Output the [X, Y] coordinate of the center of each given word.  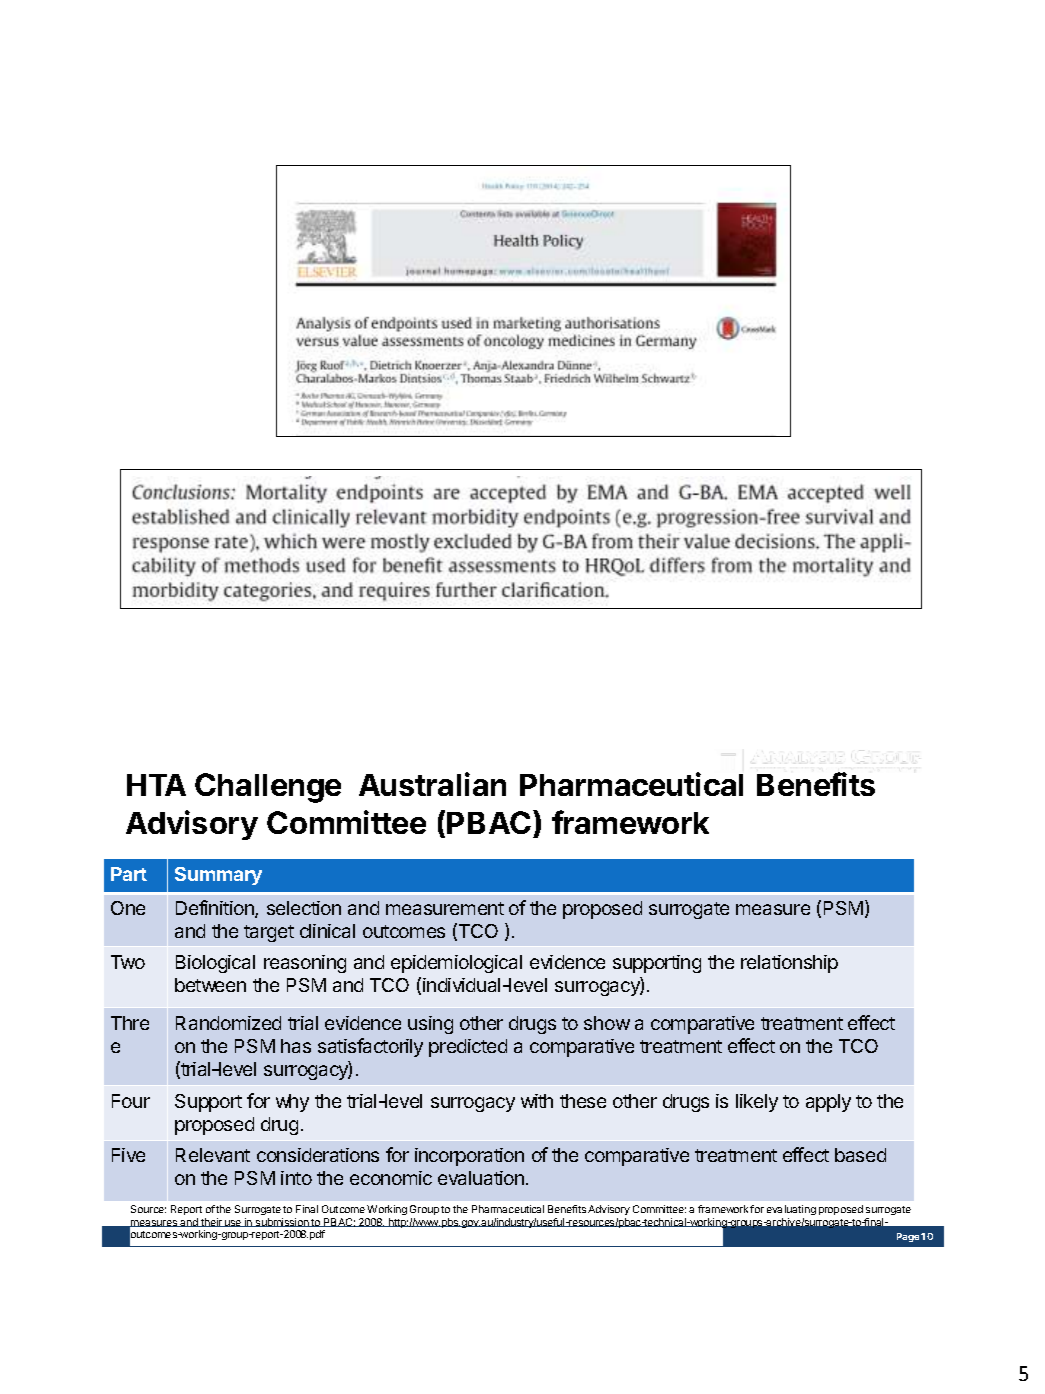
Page [908, 1237]
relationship [789, 964]
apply [828, 1103]
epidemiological [456, 964]
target [269, 933]
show [607, 1023]
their [211, 1222]
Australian [432, 784]
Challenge [268, 788]
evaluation [481, 1178]
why [292, 1103]
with [537, 1101]
